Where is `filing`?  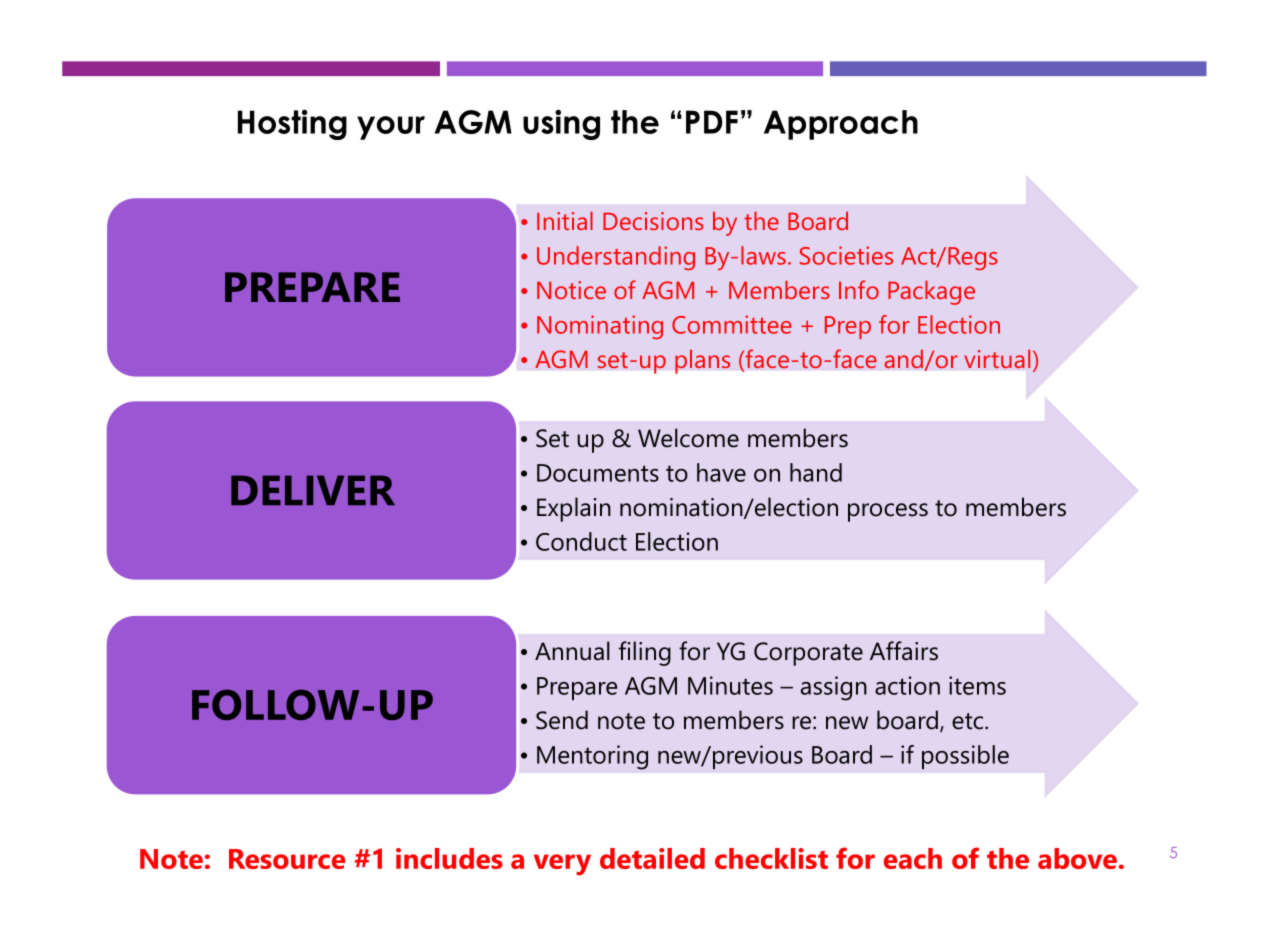 filing is located at coordinates (645, 653).
